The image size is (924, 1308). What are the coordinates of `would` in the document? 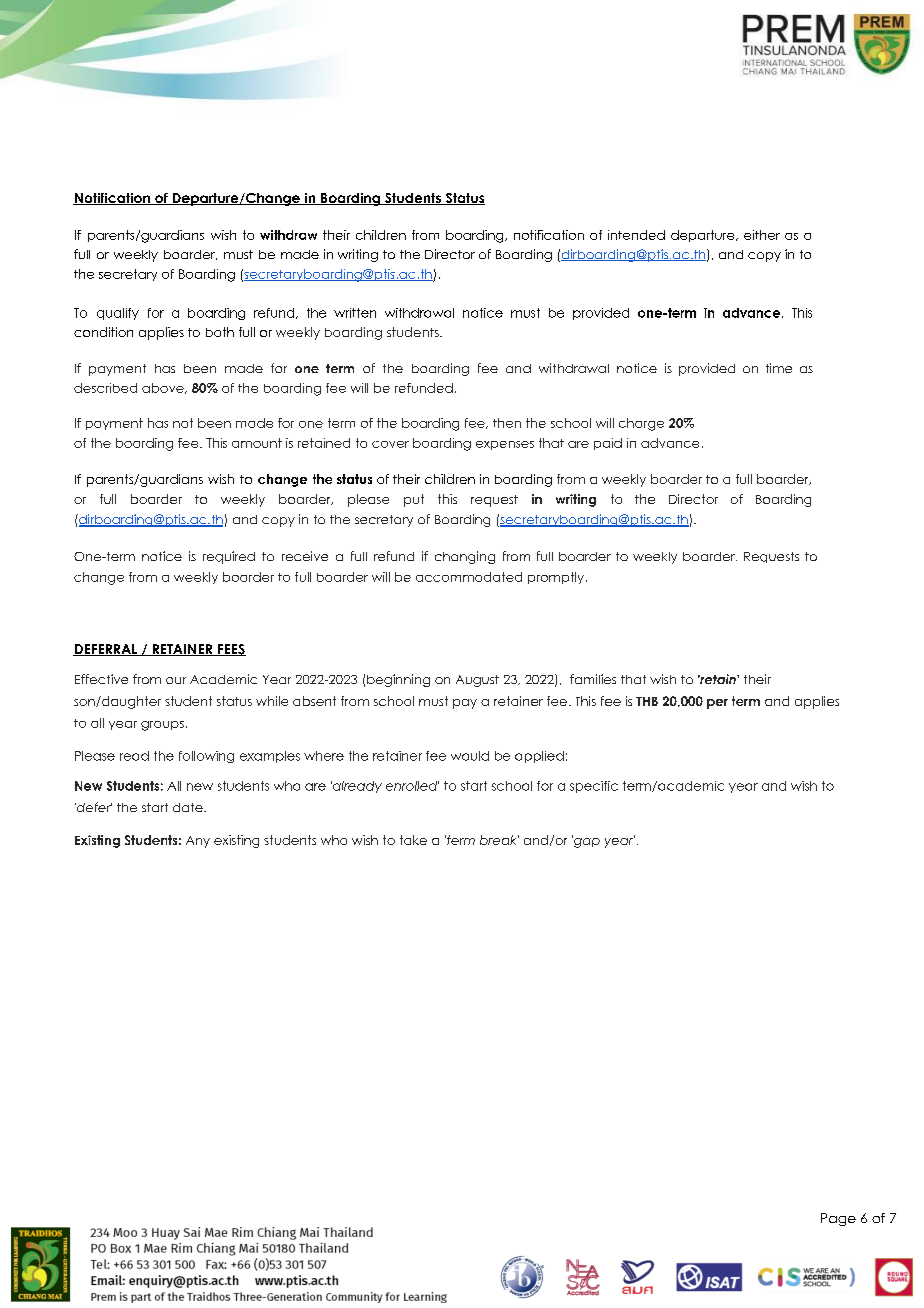 It's located at (470, 756).
